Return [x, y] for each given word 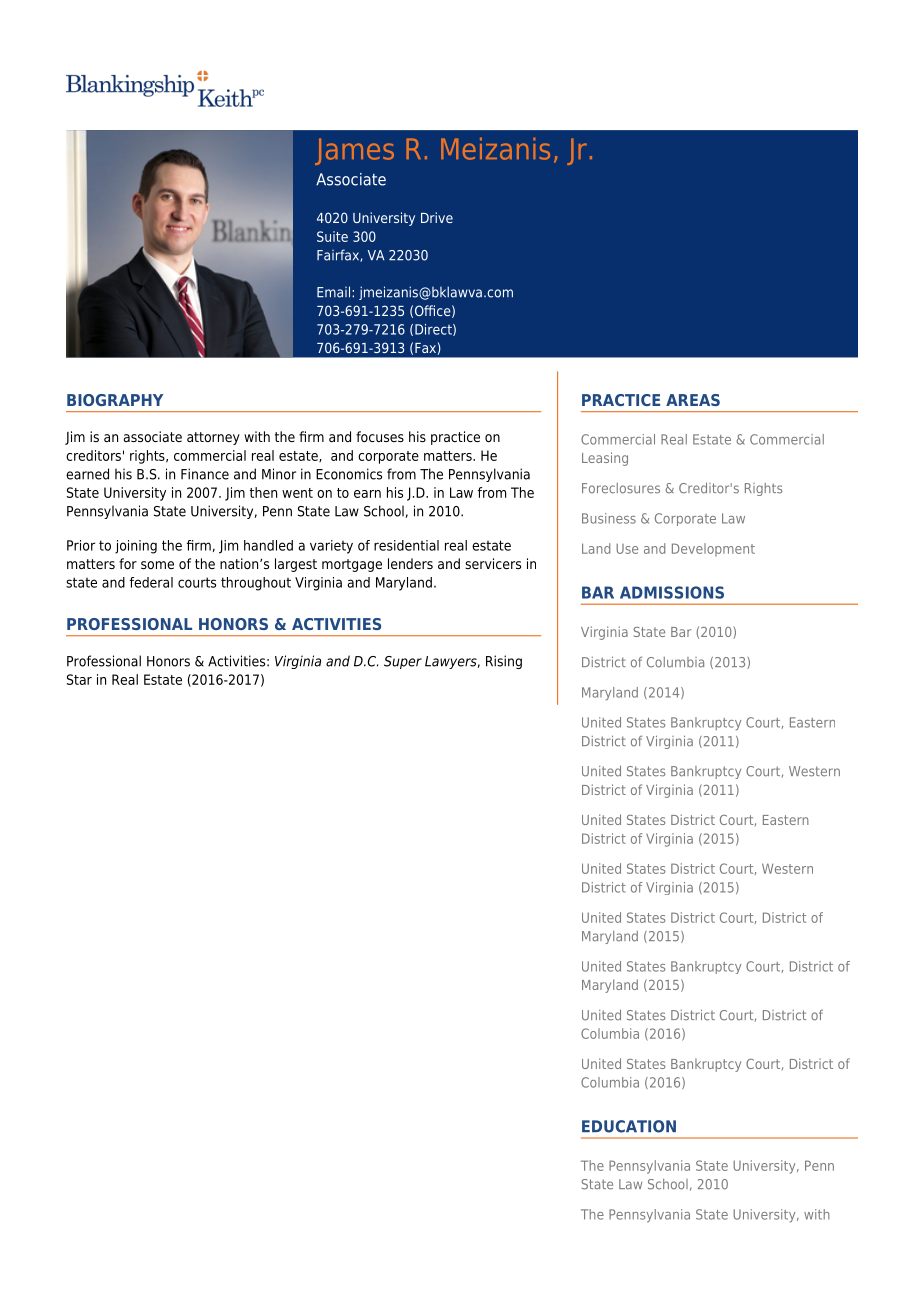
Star [79, 679]
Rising [504, 662]
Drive [437, 217]
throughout [256, 584]
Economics [349, 474]
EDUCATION [629, 1126]
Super [403, 662]
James [354, 151]
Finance [205, 474]
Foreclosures [621, 488]
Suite [332, 236]
